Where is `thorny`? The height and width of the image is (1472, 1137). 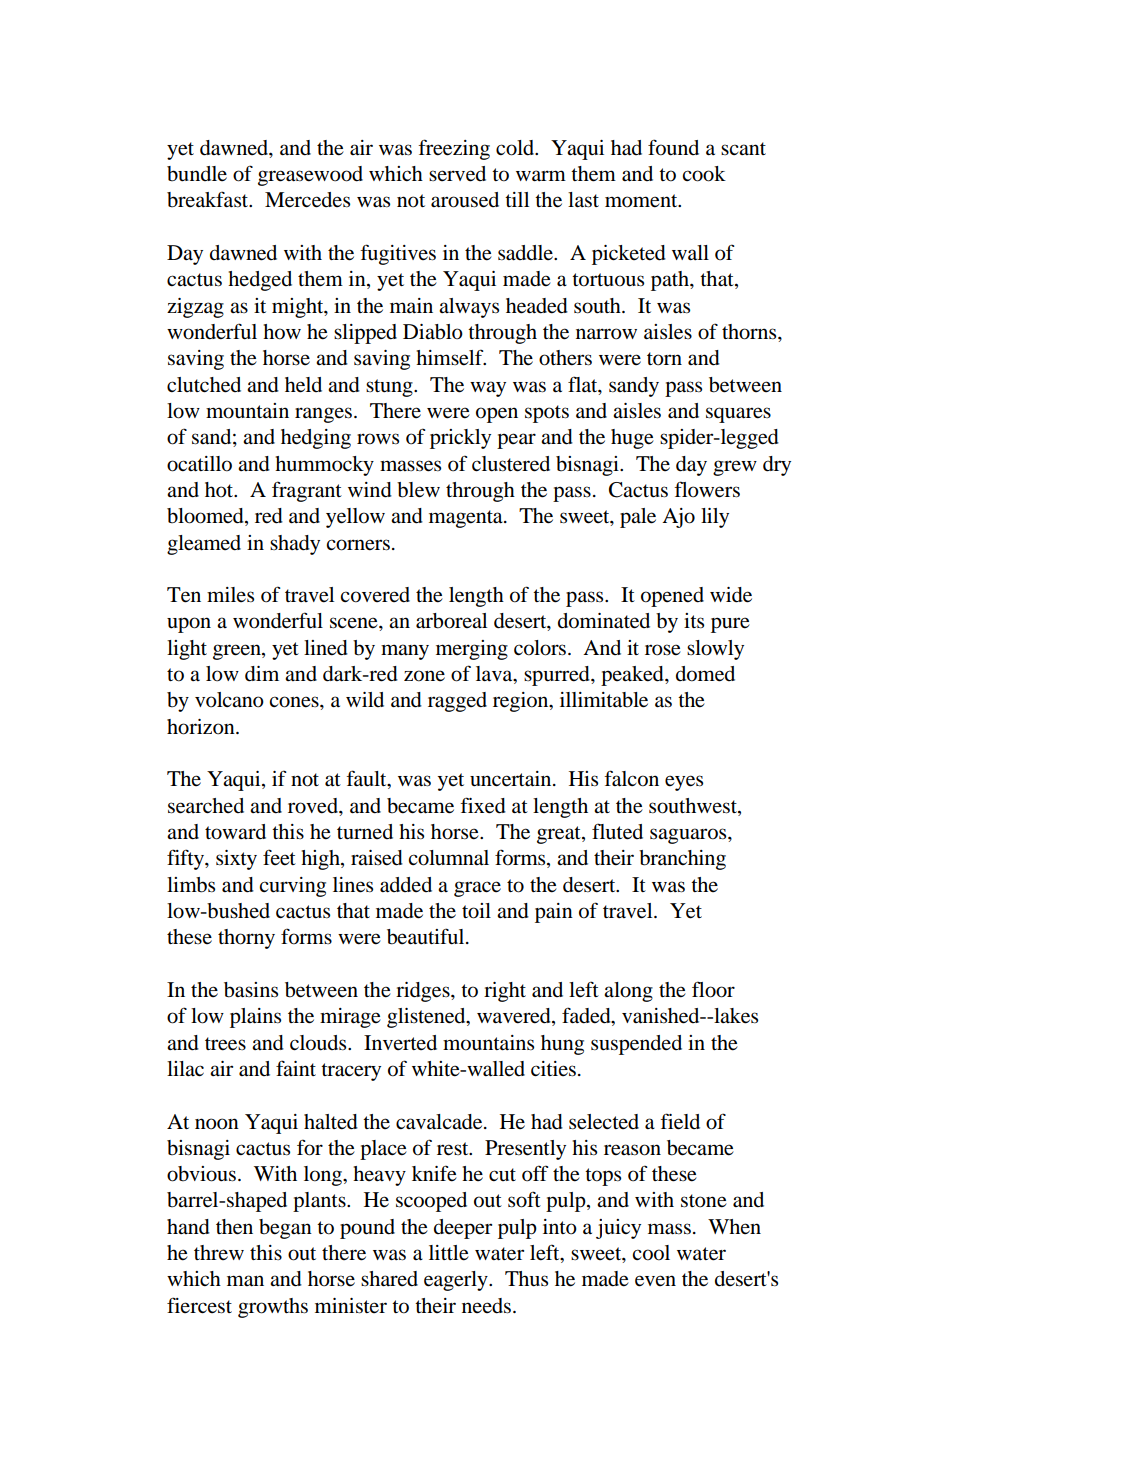
thorny is located at coordinates (246, 939).
